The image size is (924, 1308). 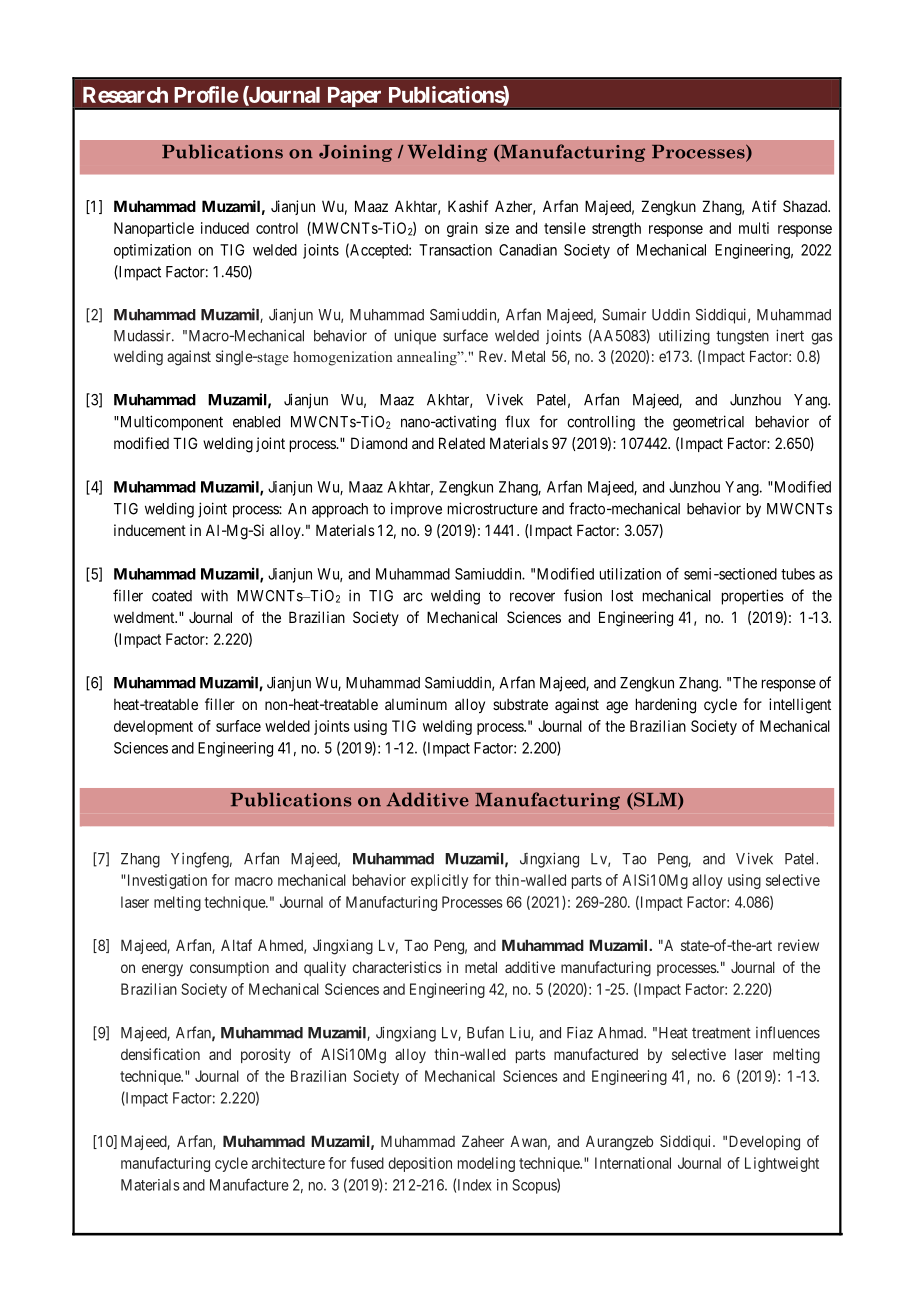 I want to click on Research, so click(x=125, y=95).
